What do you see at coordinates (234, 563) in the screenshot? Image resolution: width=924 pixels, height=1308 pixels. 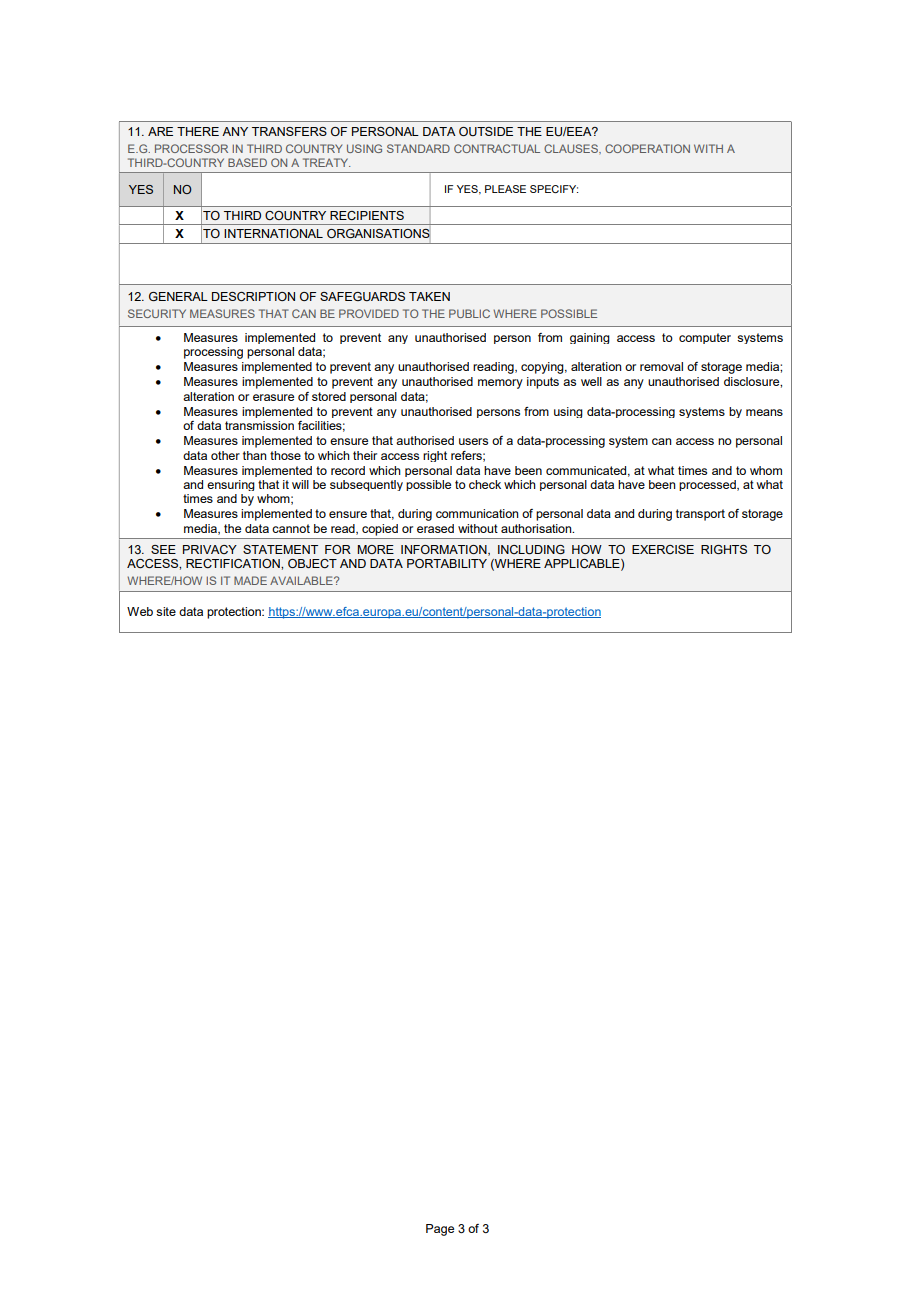 I see `RECTIFICATION` at bounding box center [234, 563].
